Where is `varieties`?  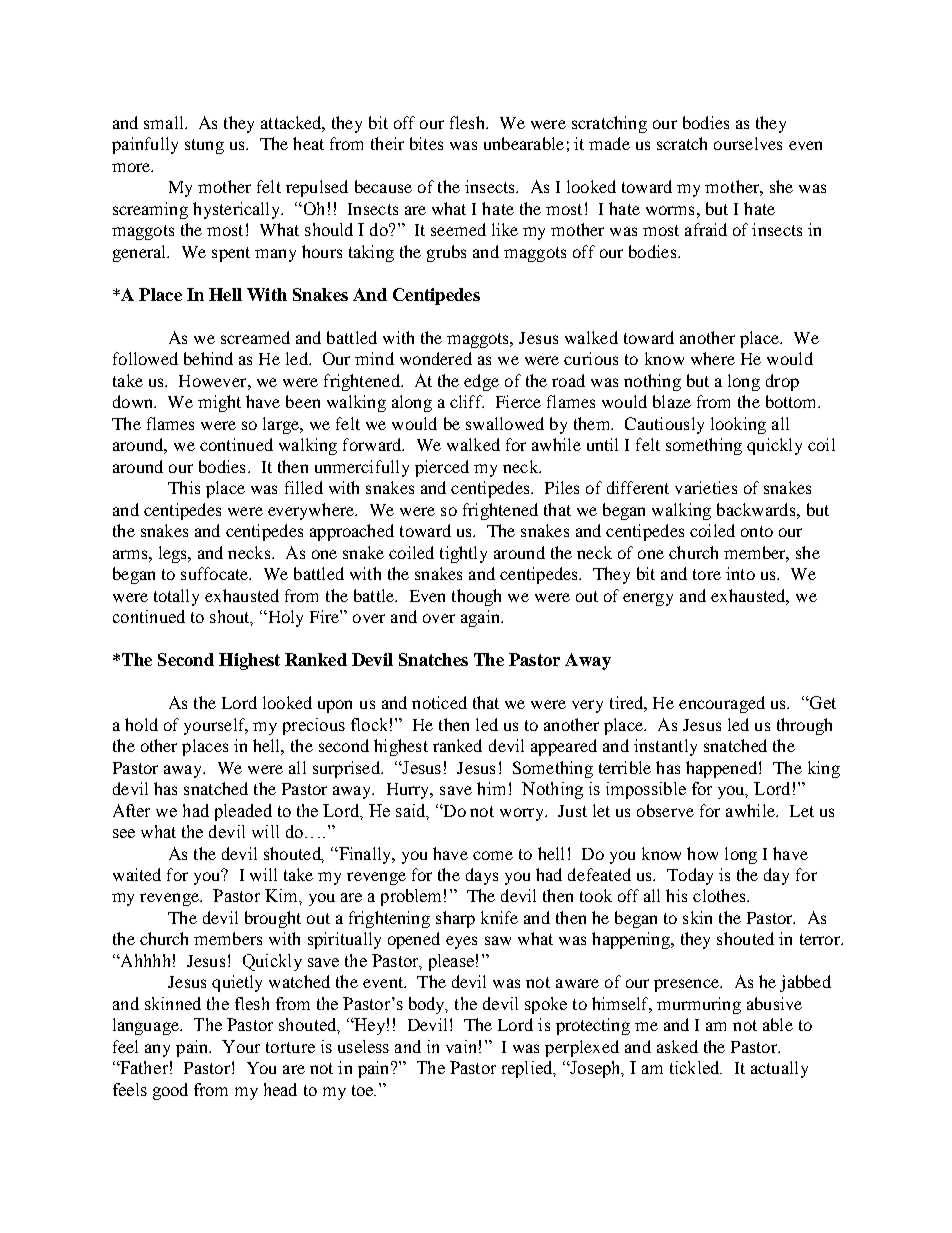 varieties is located at coordinates (706, 487).
